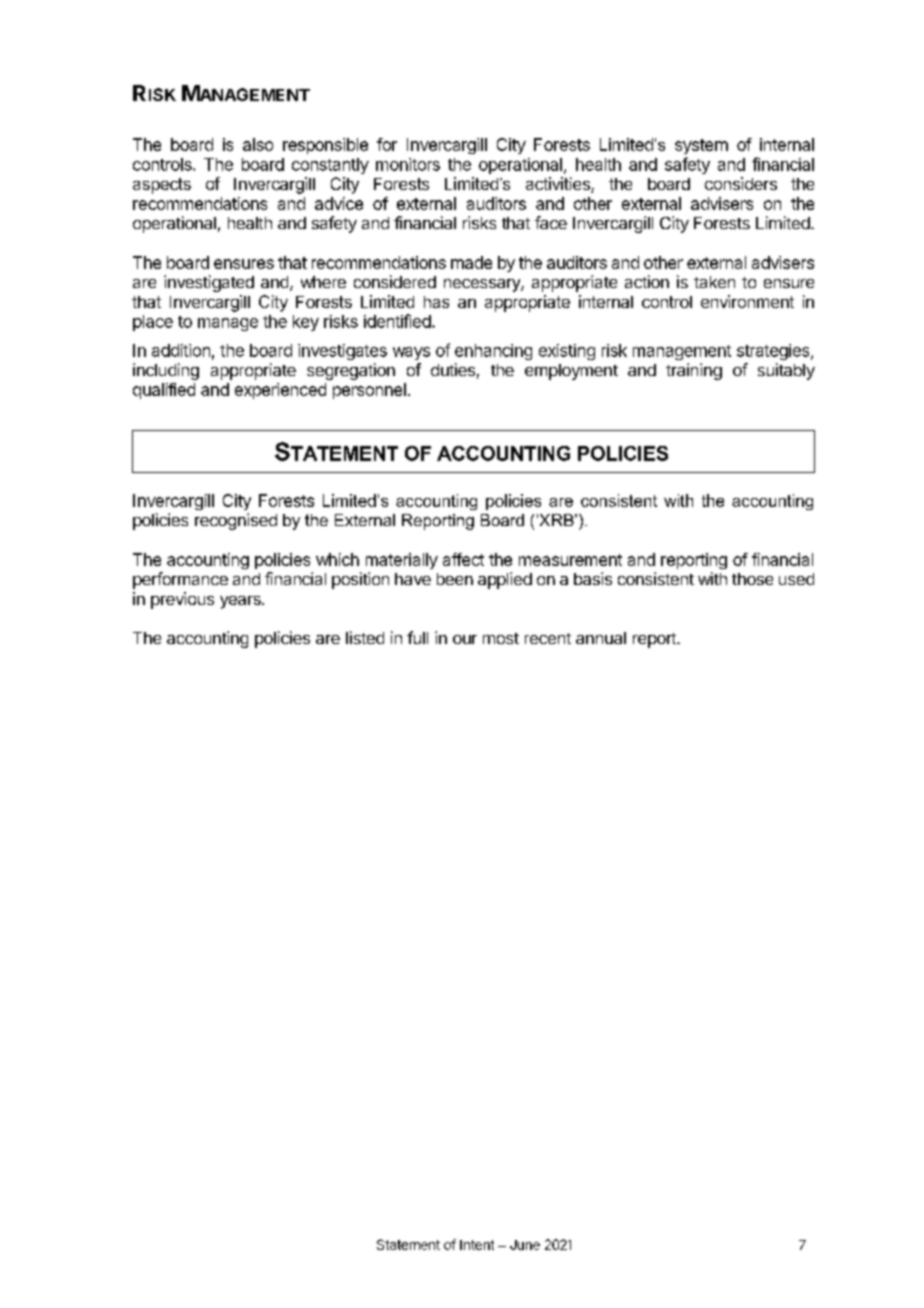 The width and height of the page is (924, 1308). What do you see at coordinates (741, 183) in the page?
I see `considers` at bounding box center [741, 183].
